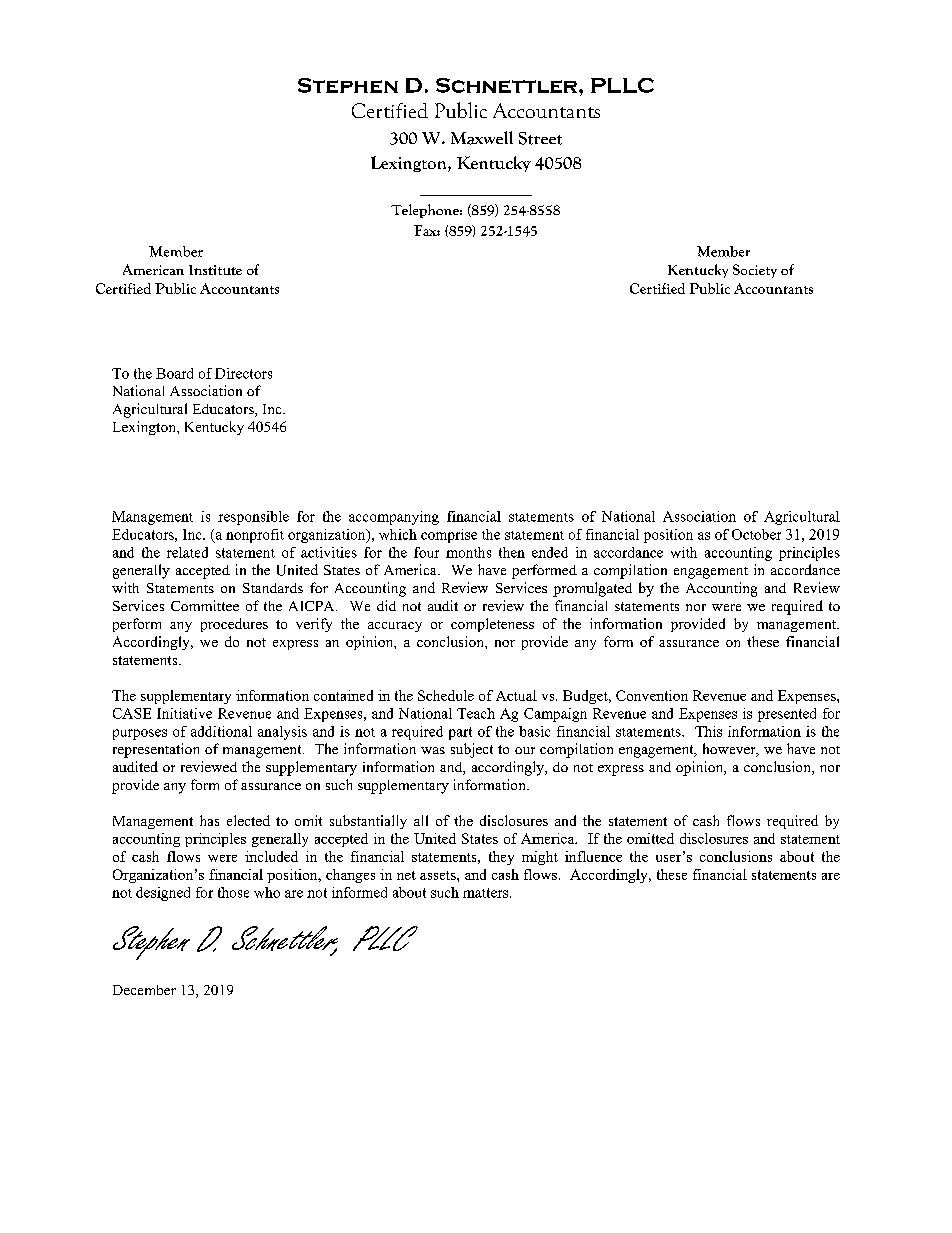  What do you see at coordinates (187, 552) in the document?
I see `related` at bounding box center [187, 552].
